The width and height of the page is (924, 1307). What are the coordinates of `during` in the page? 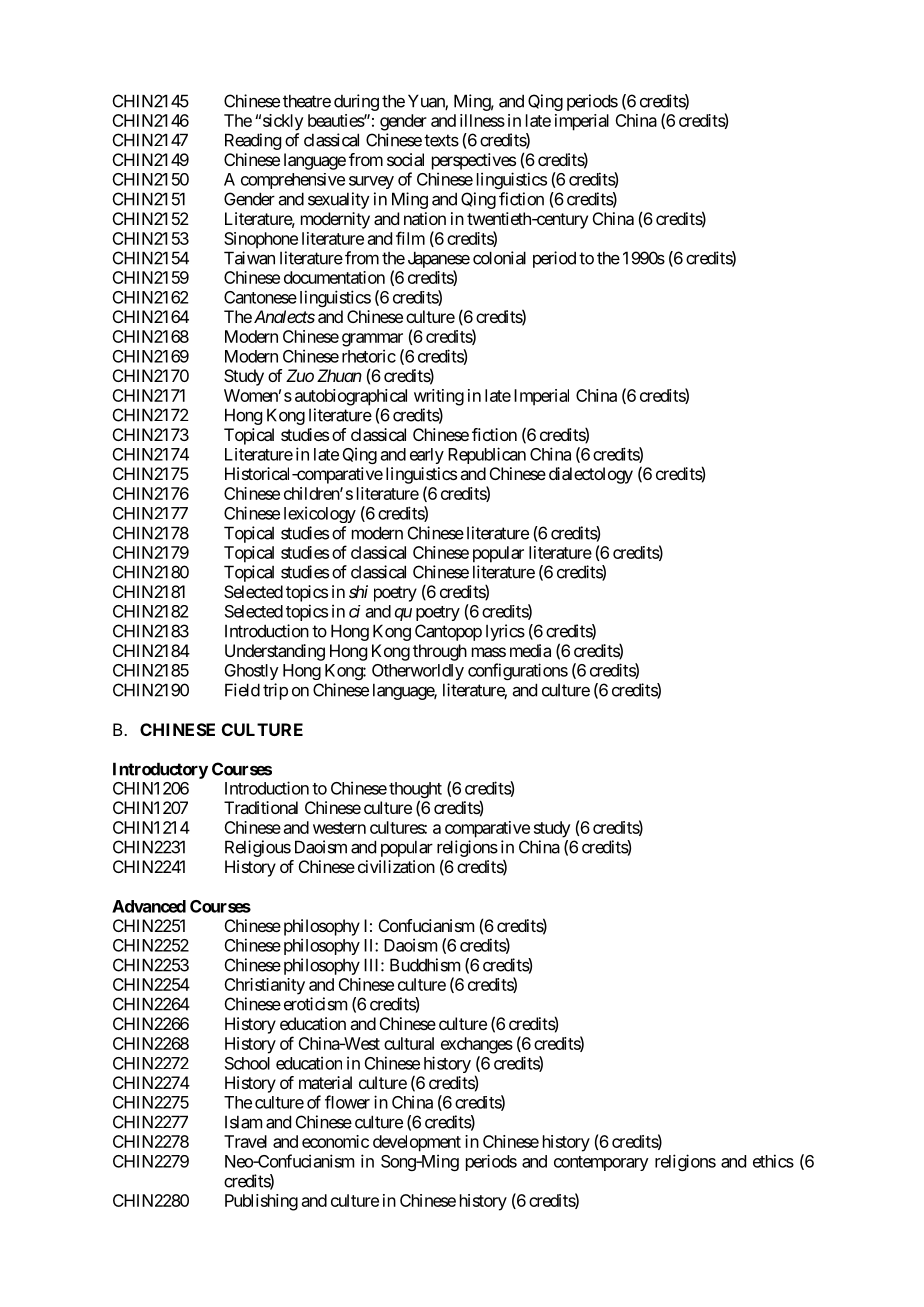 It's located at (356, 102).
